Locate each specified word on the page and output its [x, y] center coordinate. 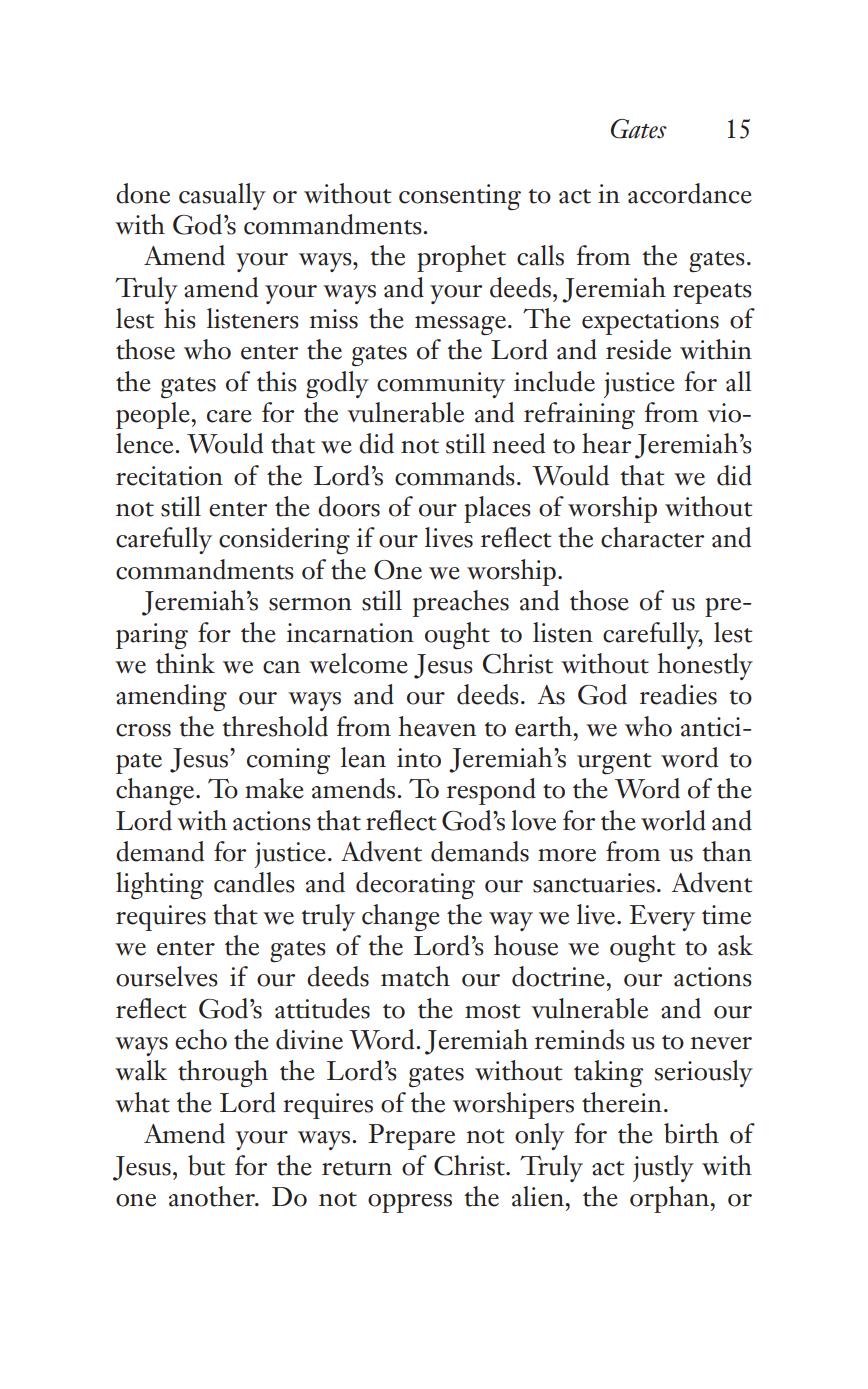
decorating [415, 886]
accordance [690, 193]
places [497, 509]
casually [222, 196]
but [206, 1165]
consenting [460, 197]
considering [284, 540]
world [673, 820]
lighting [160, 886]
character [652, 537]
